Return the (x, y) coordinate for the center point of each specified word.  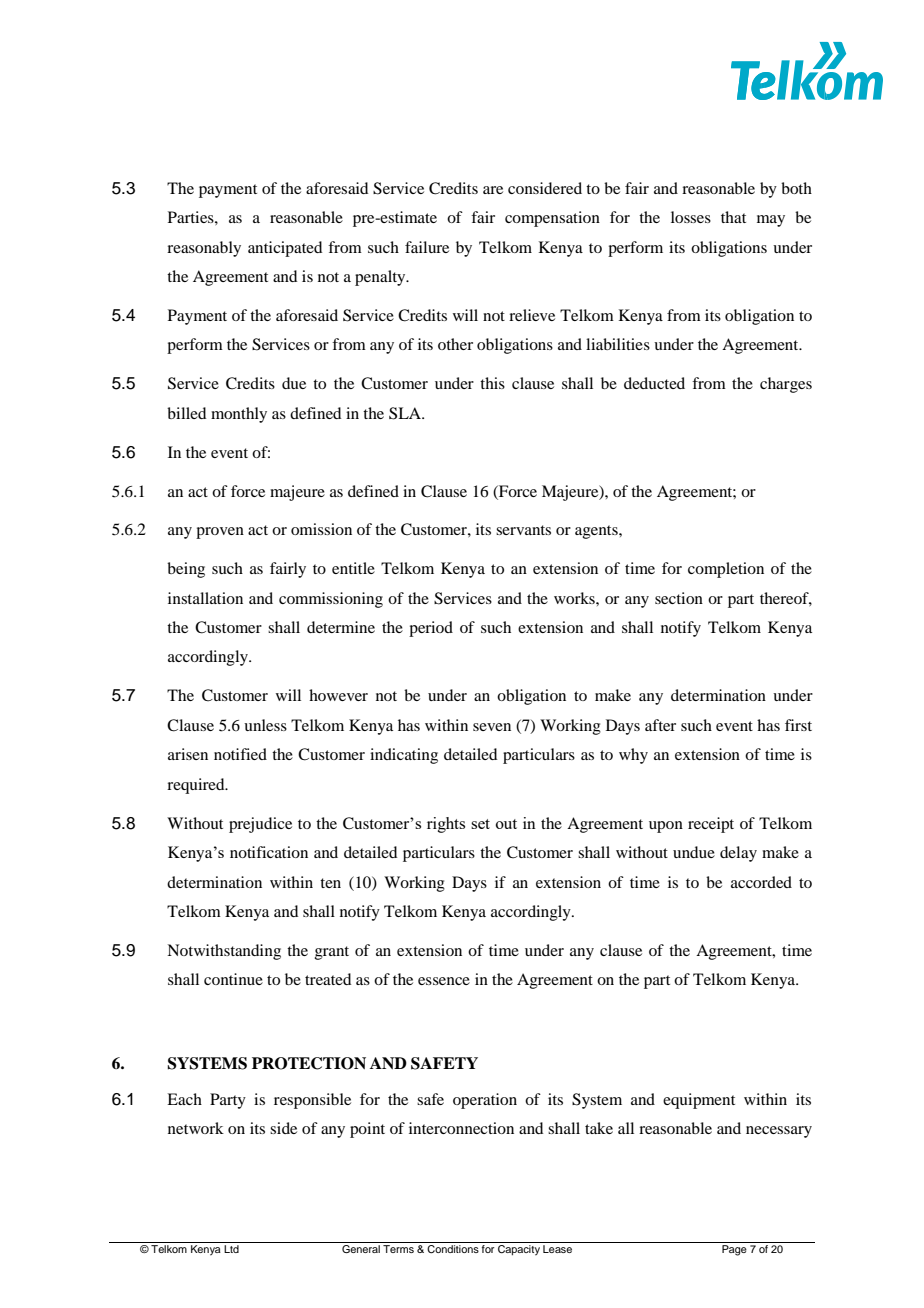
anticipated (285, 249)
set (480, 824)
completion (726, 570)
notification (269, 852)
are (493, 190)
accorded (761, 882)
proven (220, 533)
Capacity (519, 1250)
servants (523, 530)
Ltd (231, 1249)
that (733, 217)
